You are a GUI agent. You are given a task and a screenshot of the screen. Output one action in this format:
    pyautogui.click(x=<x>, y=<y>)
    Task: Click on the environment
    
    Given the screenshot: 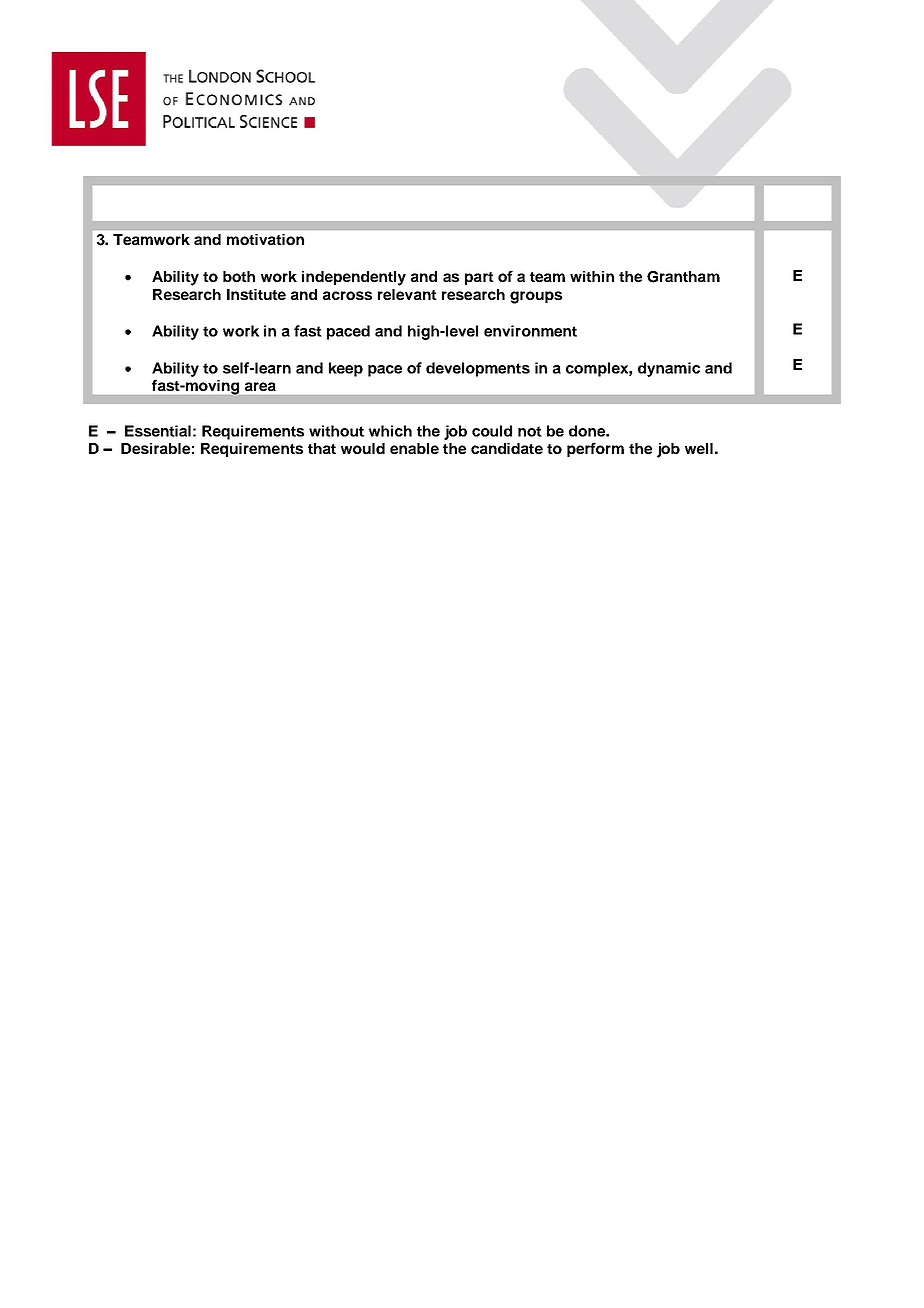 What is the action you would take?
    pyautogui.click(x=530, y=331)
